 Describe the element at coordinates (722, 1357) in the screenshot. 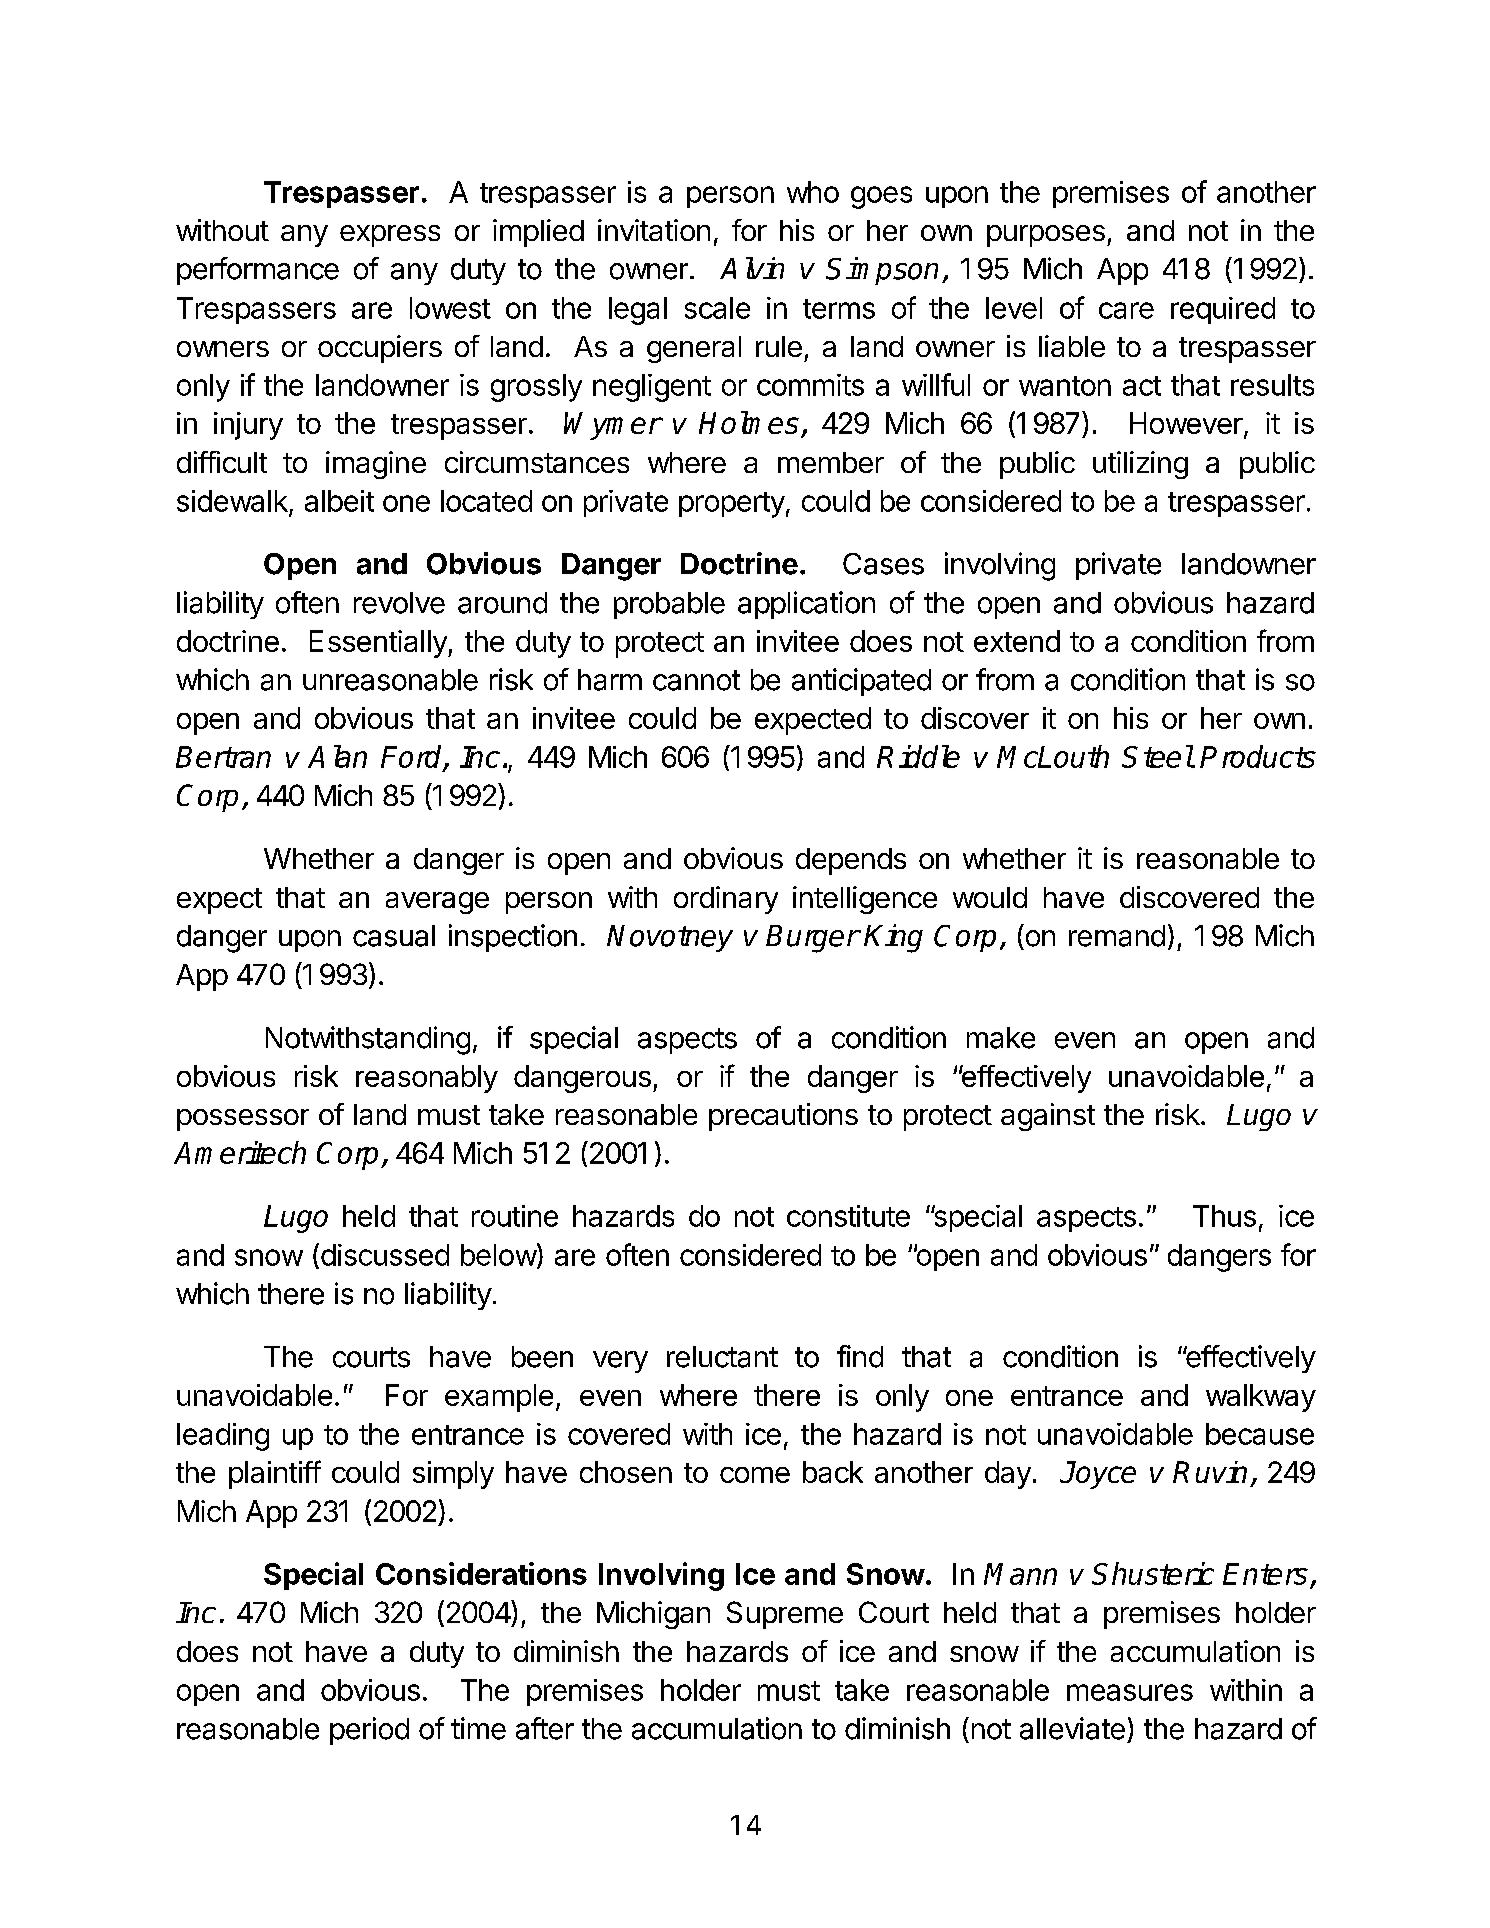

I see `reluctant` at that location.
